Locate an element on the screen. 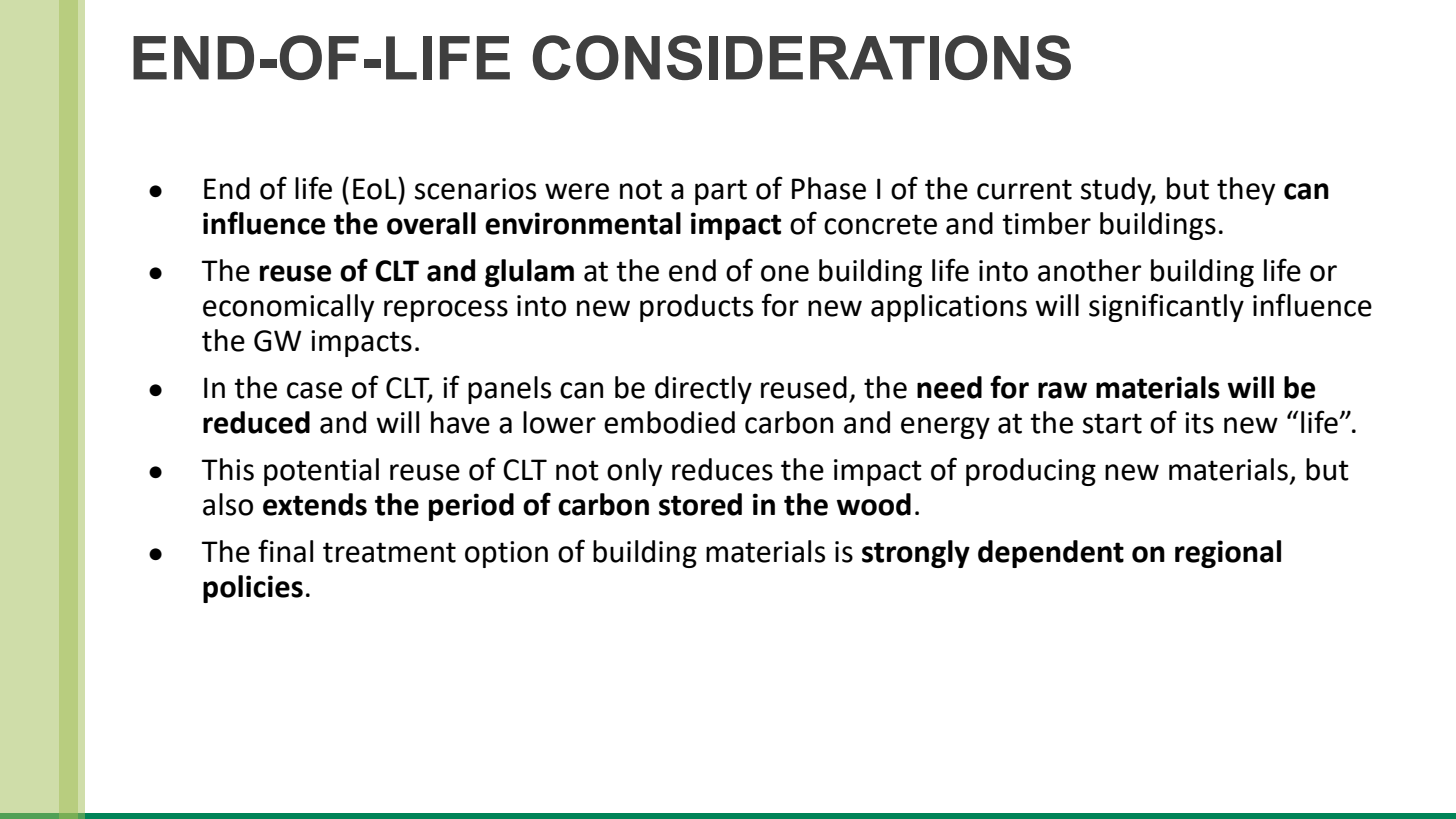 Image resolution: width=1456 pixels, height=819 pixels. economically is located at coordinates (288, 308).
